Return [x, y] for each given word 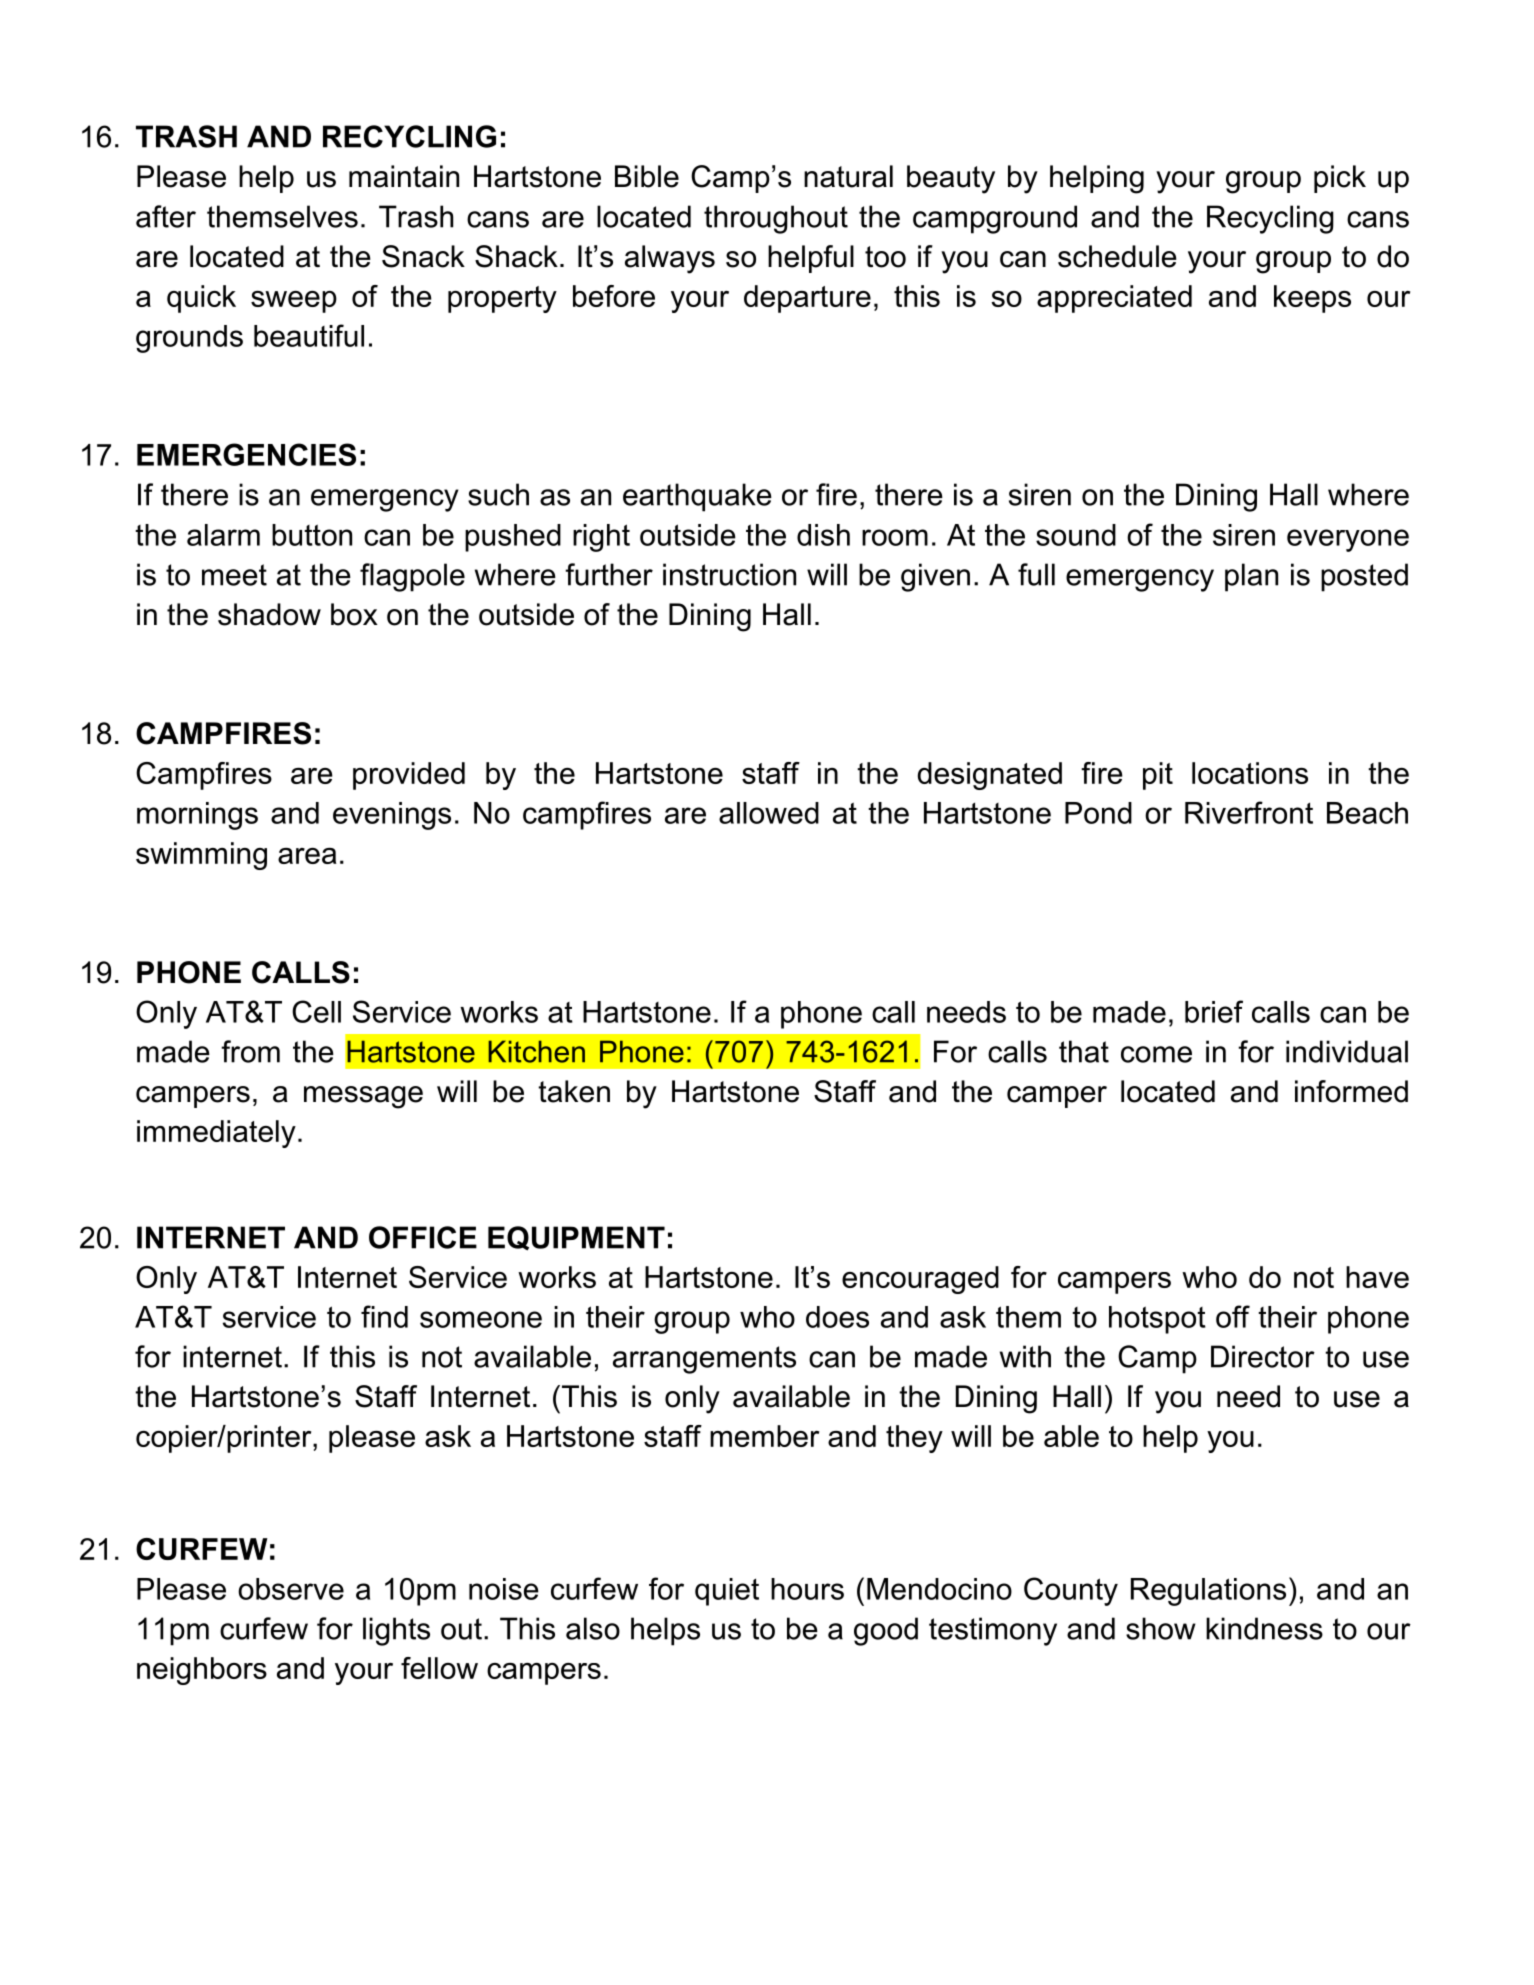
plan [1251, 577]
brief [1214, 1011]
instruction [729, 574]
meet [234, 575]
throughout [776, 219]
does [837, 1317]
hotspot [1157, 1320]
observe [291, 1589]
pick [1340, 179]
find [384, 1316]
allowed [769, 813]
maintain [404, 176]
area [307, 856]
